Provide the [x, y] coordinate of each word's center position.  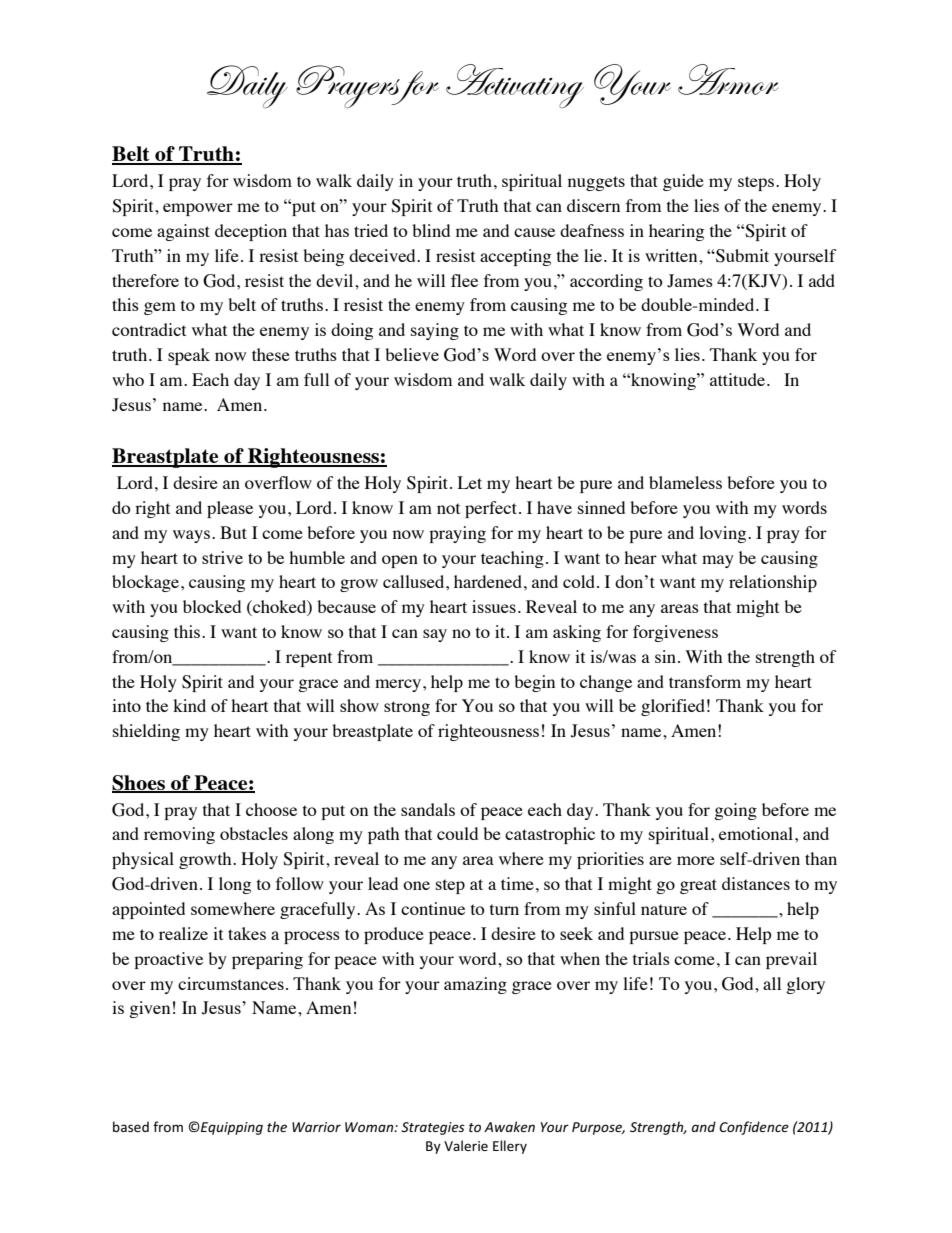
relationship [773, 583]
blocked [212, 606]
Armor [728, 79]
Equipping [231, 1128]
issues [494, 606]
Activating [515, 86]
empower [198, 209]
